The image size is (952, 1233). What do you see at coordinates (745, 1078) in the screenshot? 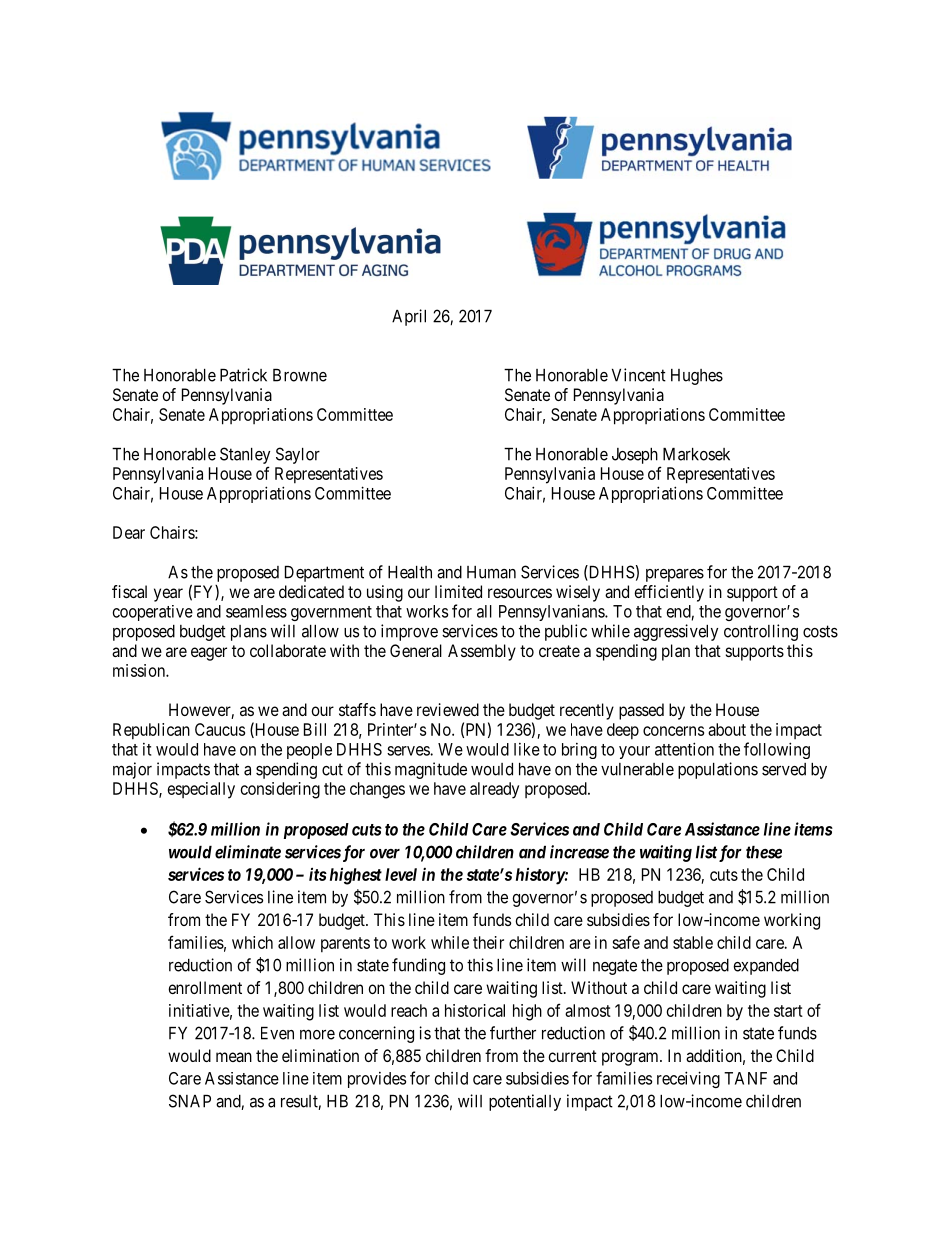
I see `TANF` at bounding box center [745, 1078].
